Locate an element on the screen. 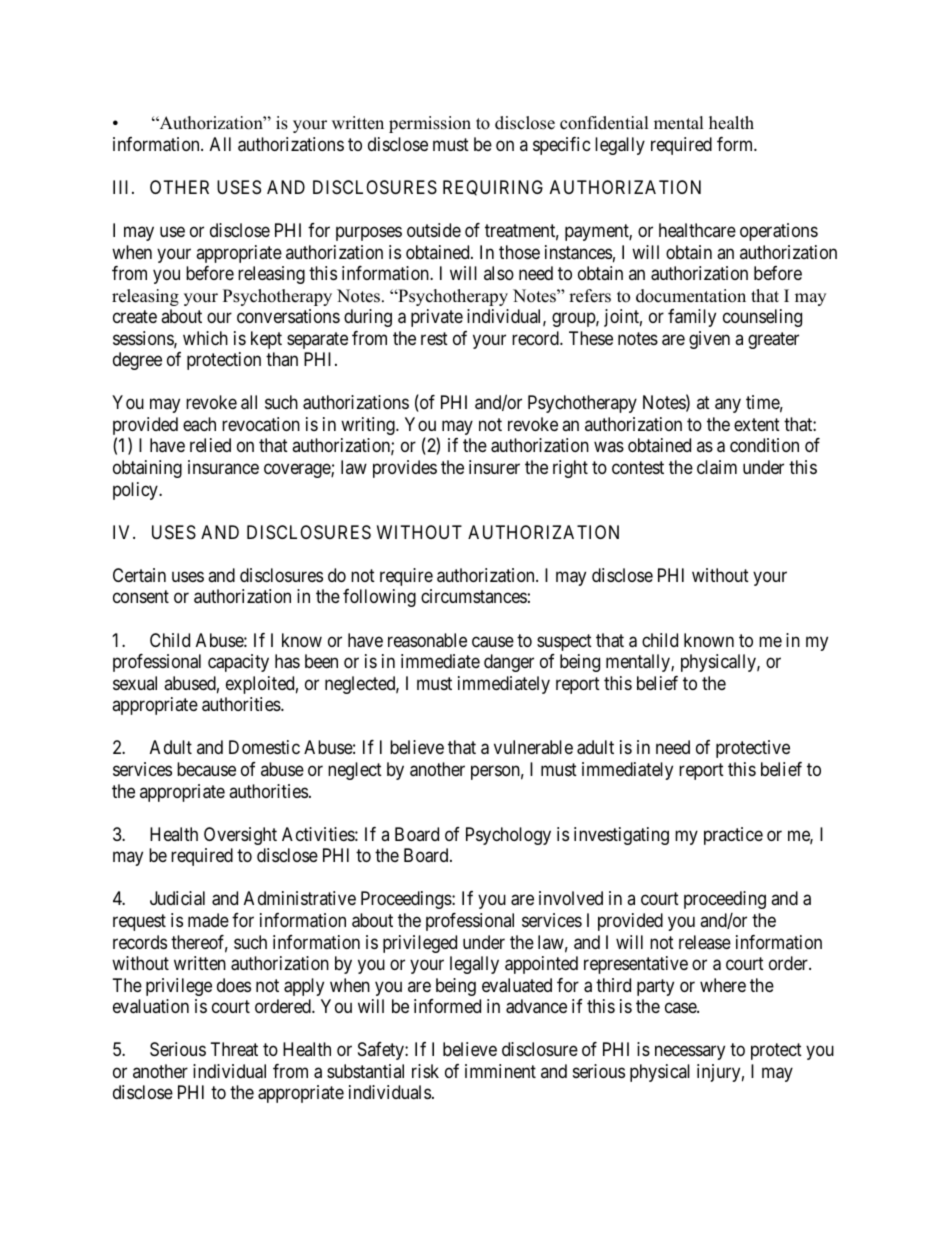 This screenshot has width=952, height=1233. rest is located at coordinates (434, 338).
